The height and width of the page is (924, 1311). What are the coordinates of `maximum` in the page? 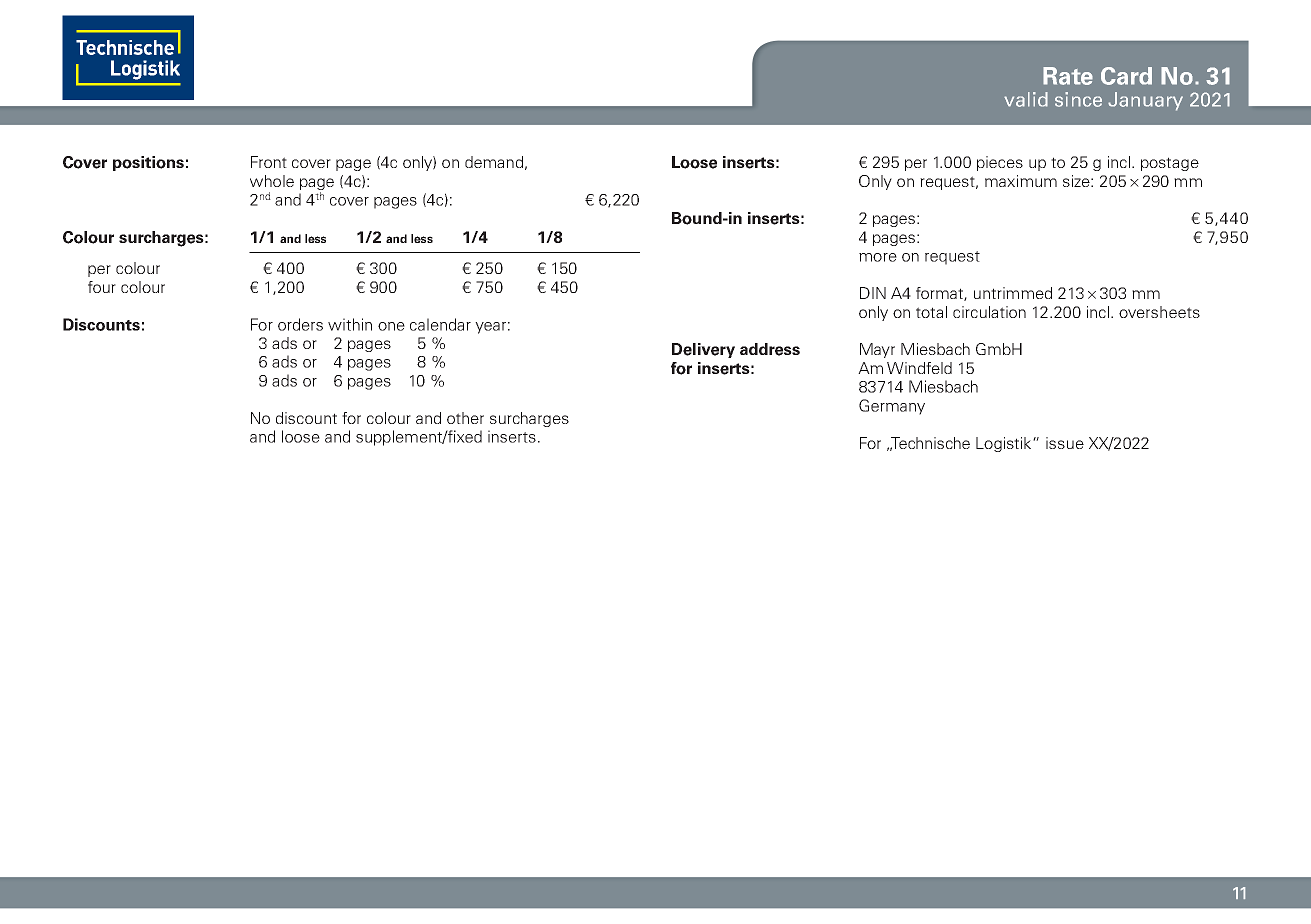 It's located at (1021, 181).
